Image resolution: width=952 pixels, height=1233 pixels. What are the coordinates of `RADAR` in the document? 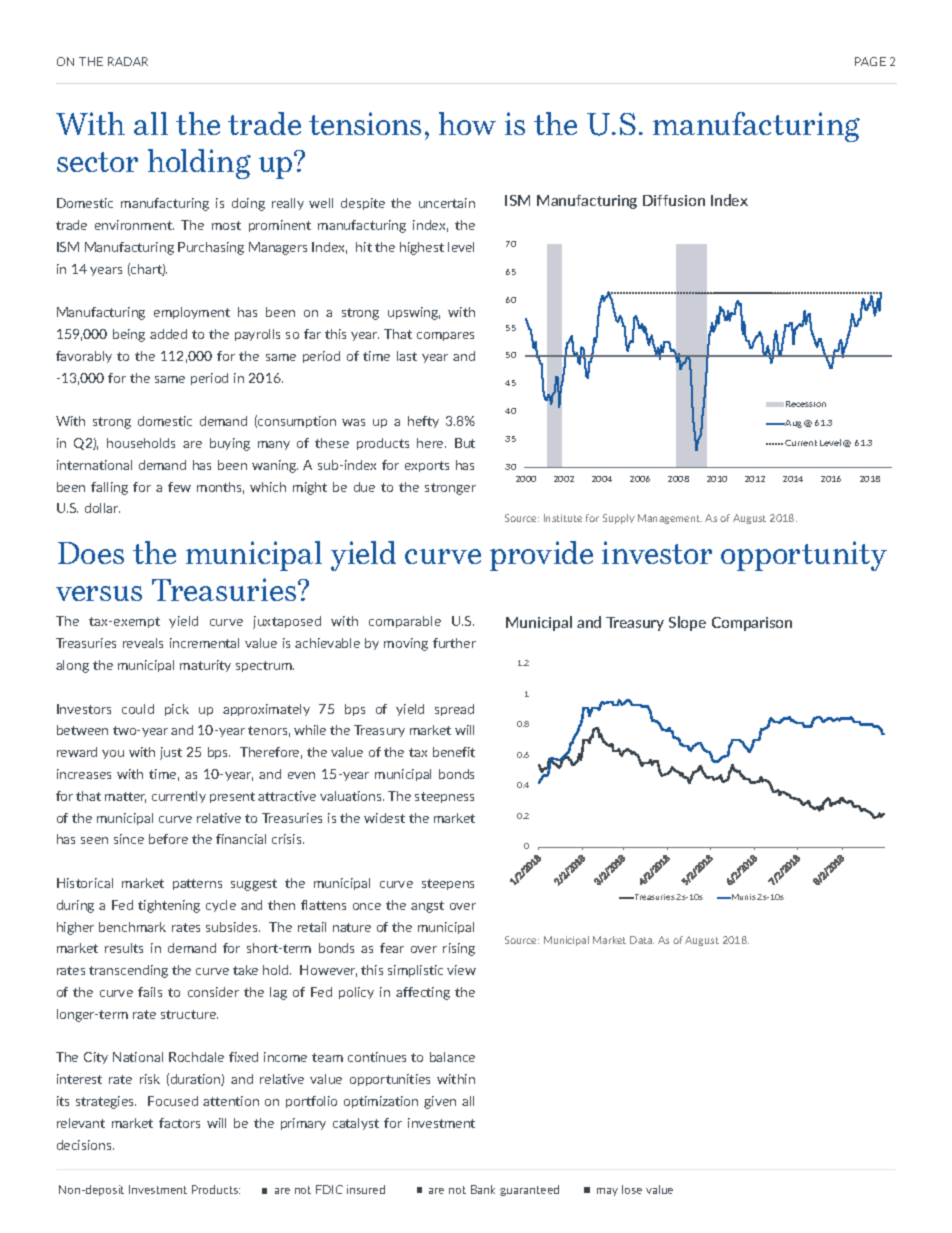 It's located at (128, 61).
